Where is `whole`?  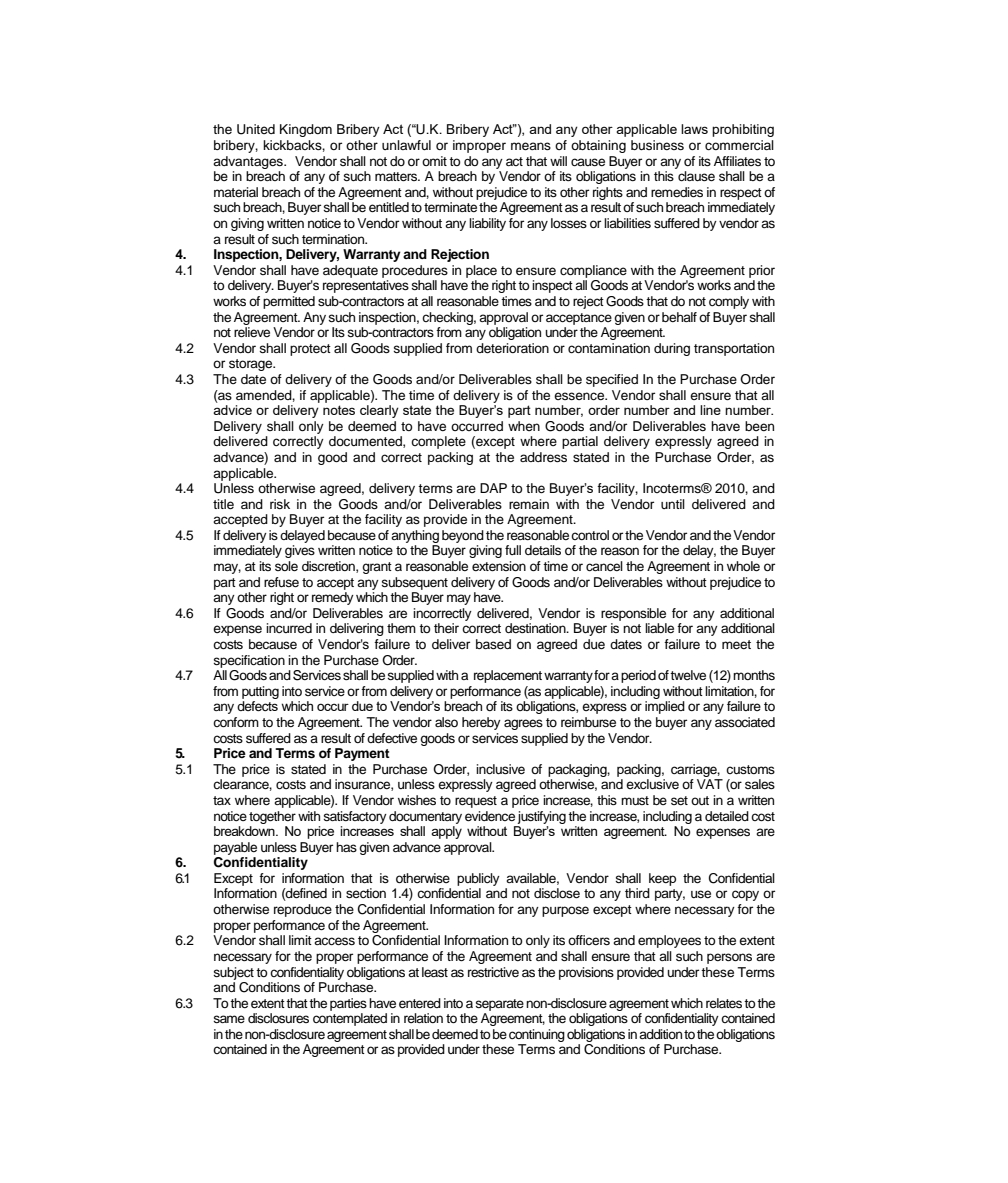 whole is located at coordinates (743, 566).
